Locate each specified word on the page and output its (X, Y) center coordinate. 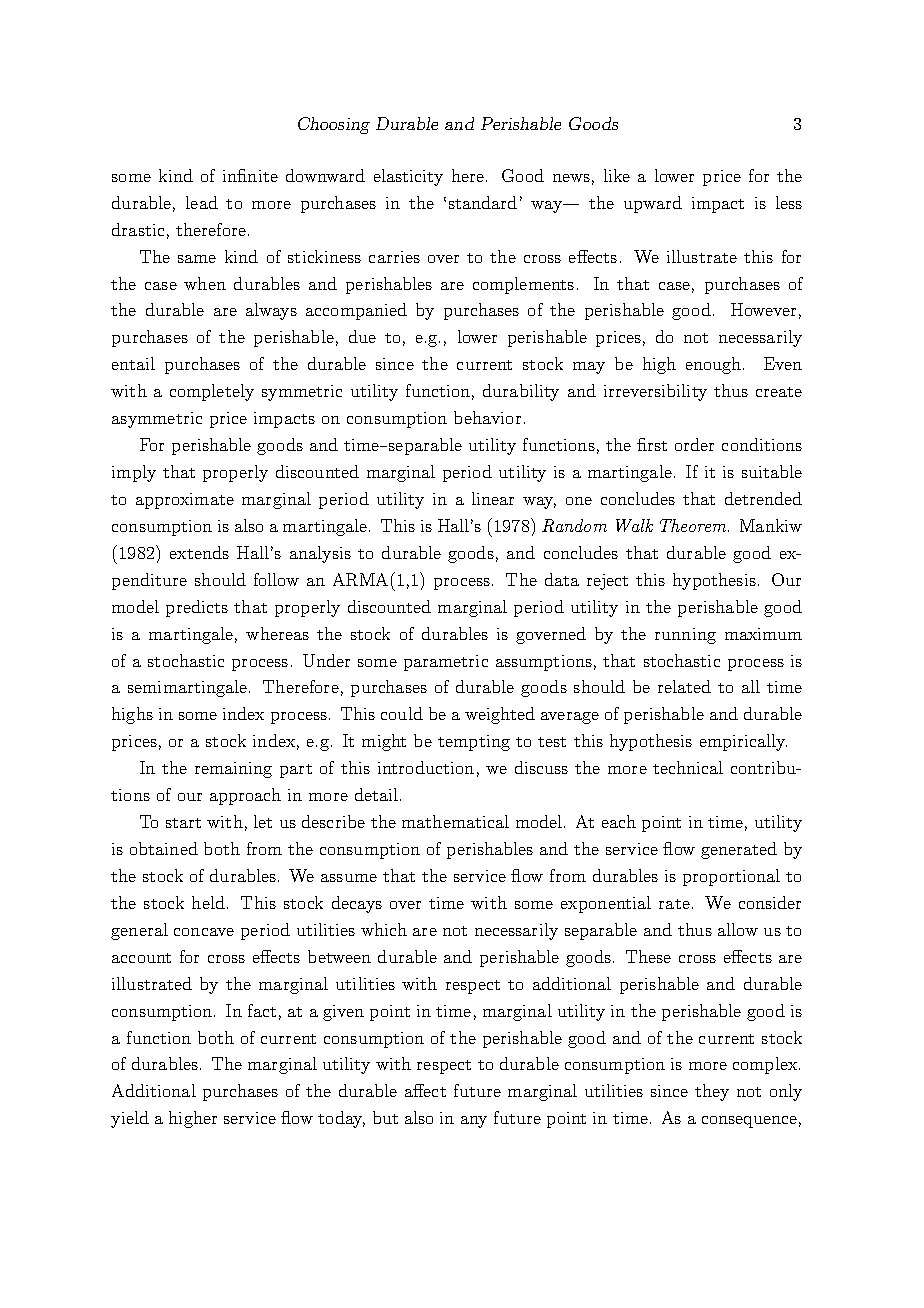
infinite (250, 175)
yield (130, 1119)
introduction (426, 767)
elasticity (408, 177)
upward (653, 204)
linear (493, 498)
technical (688, 767)
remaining (233, 770)
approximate (185, 501)
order (694, 444)
